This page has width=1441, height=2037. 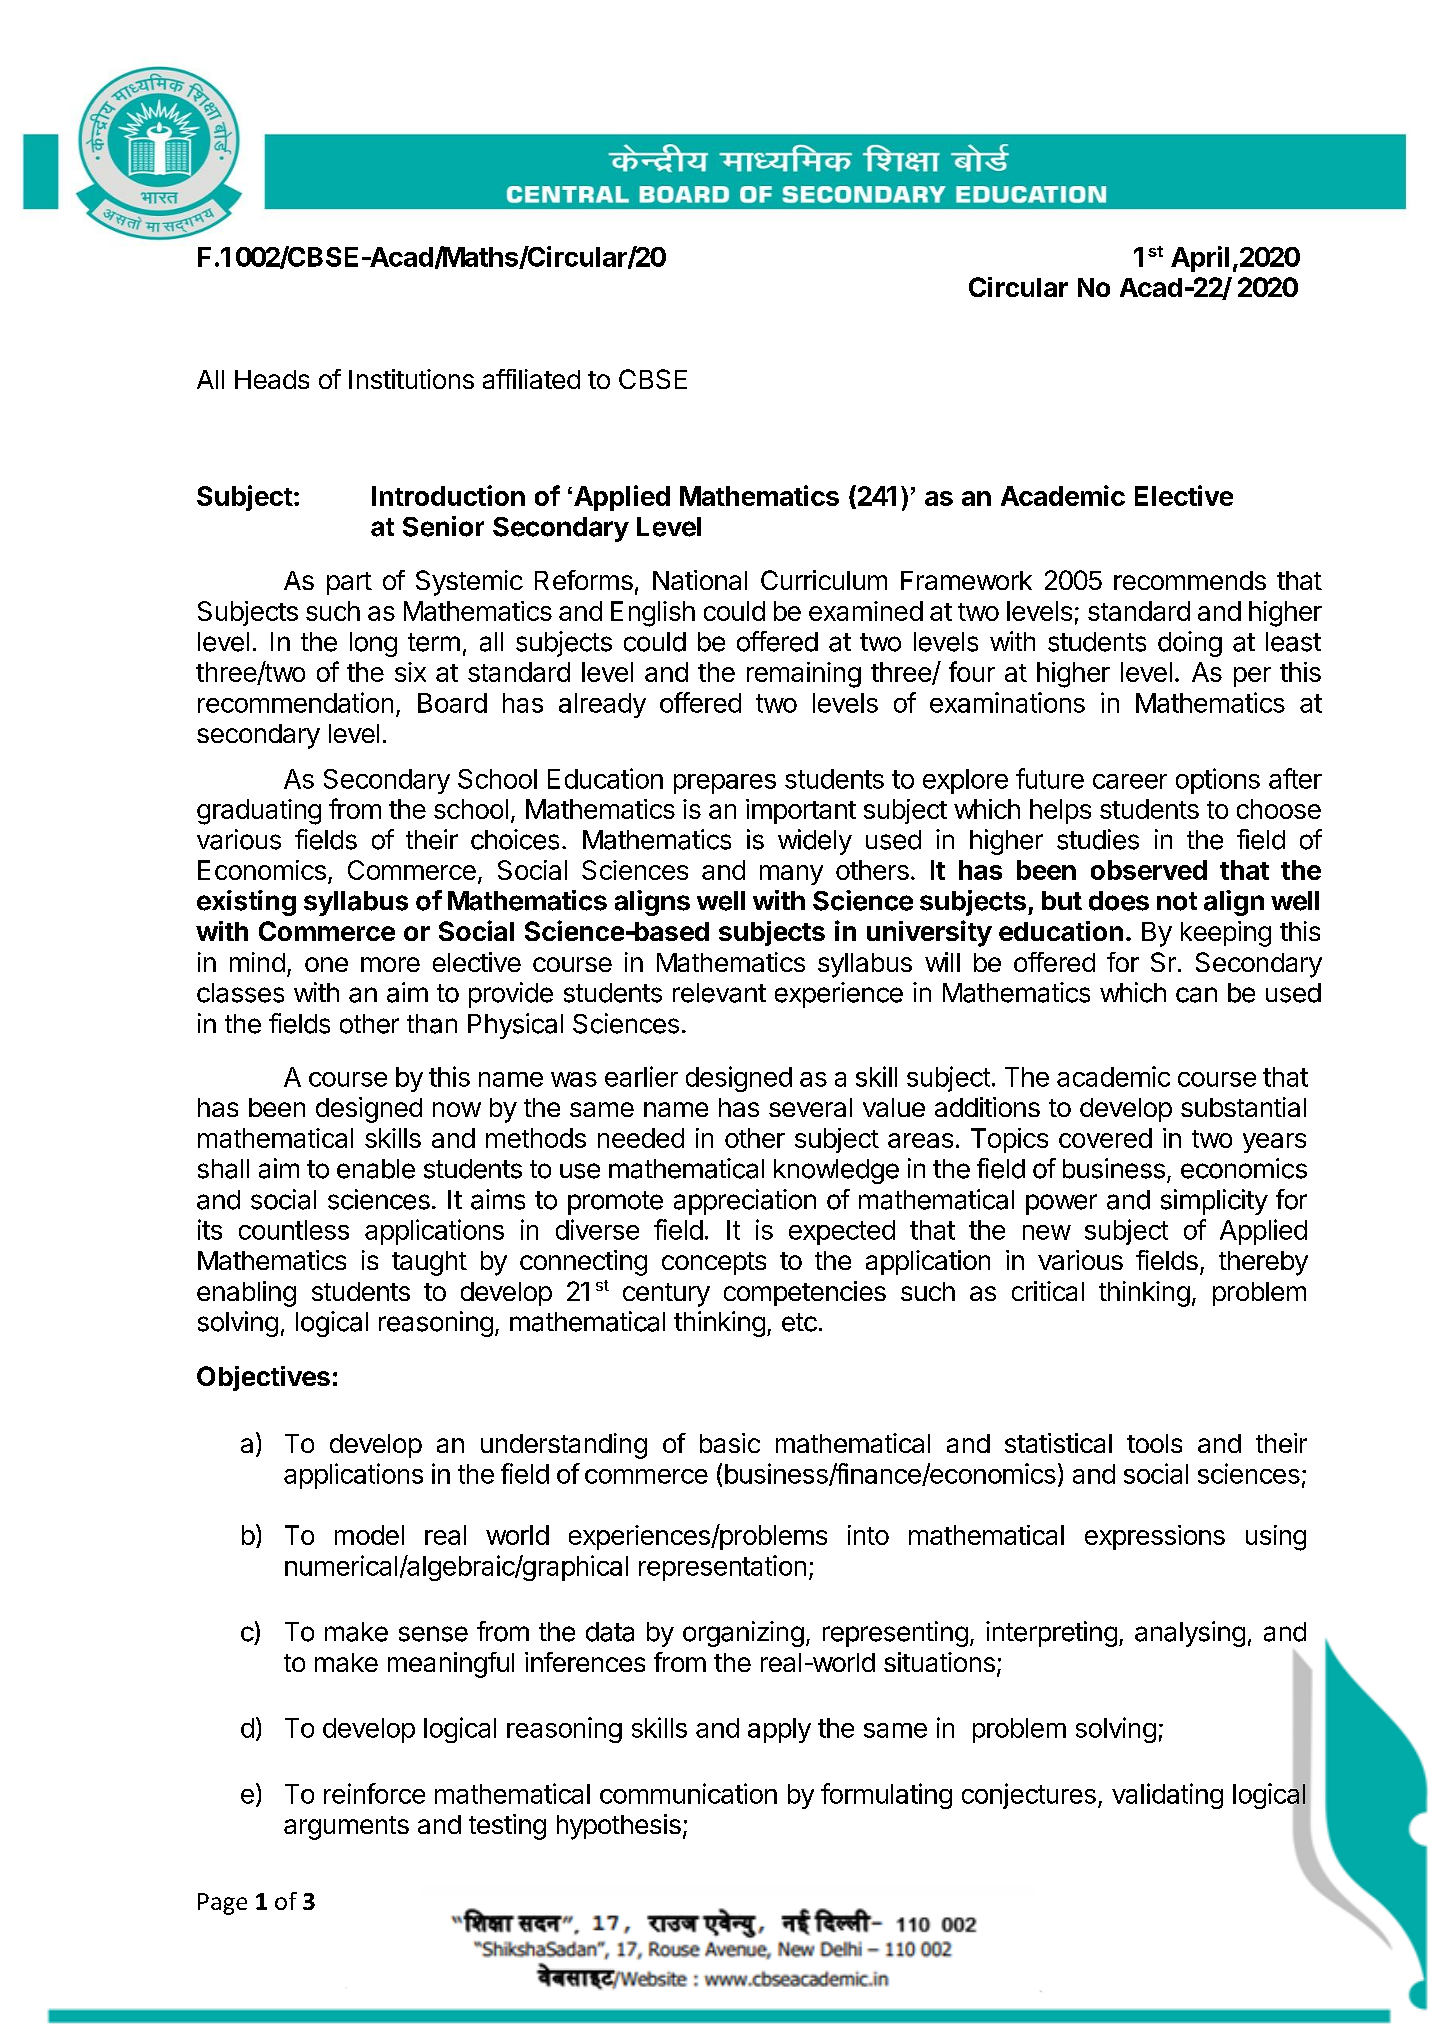 What do you see at coordinates (272, 379) in the page?
I see `Heads` at bounding box center [272, 379].
